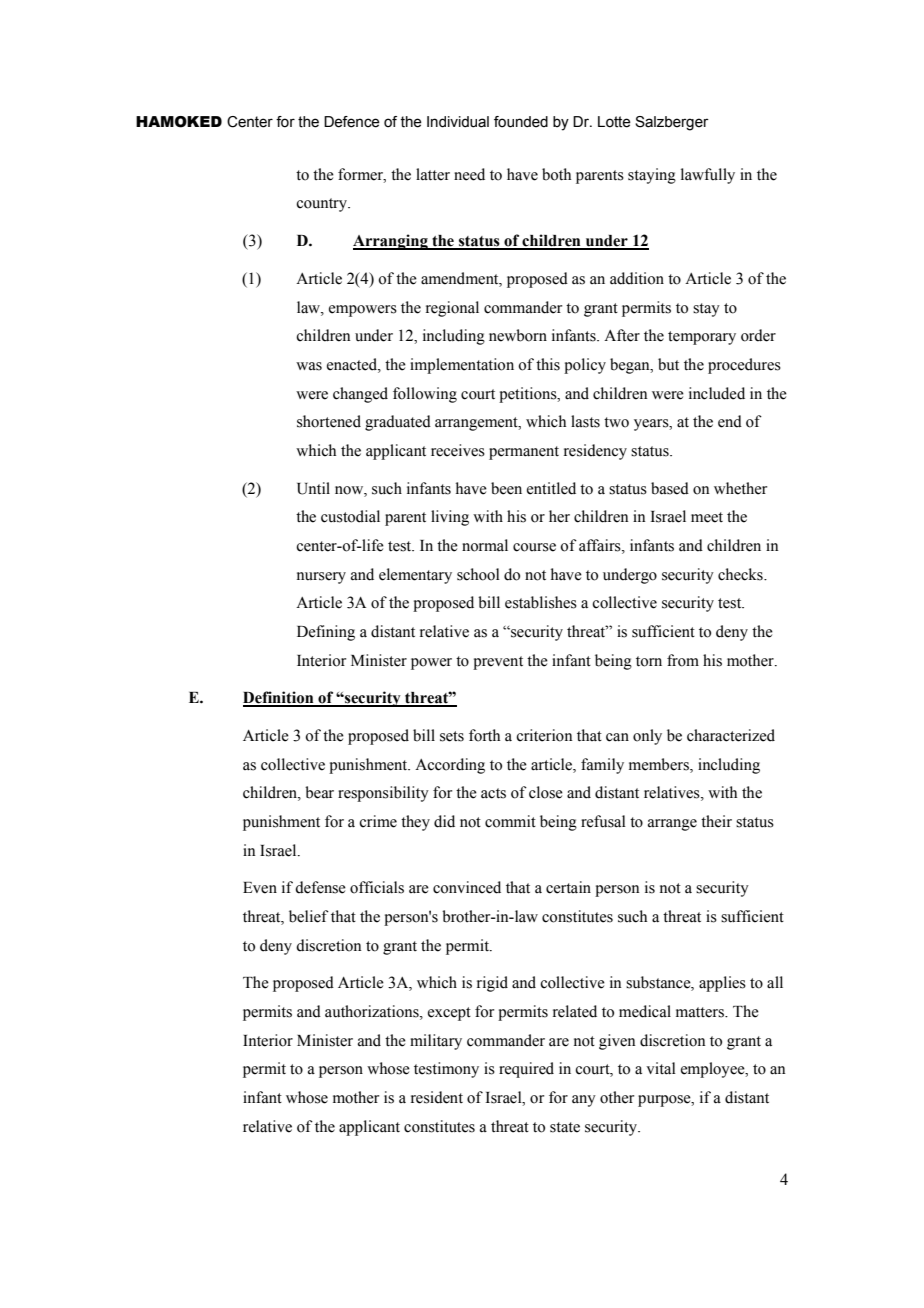 The image size is (924, 1308). I want to click on lawfully, so click(708, 176).
